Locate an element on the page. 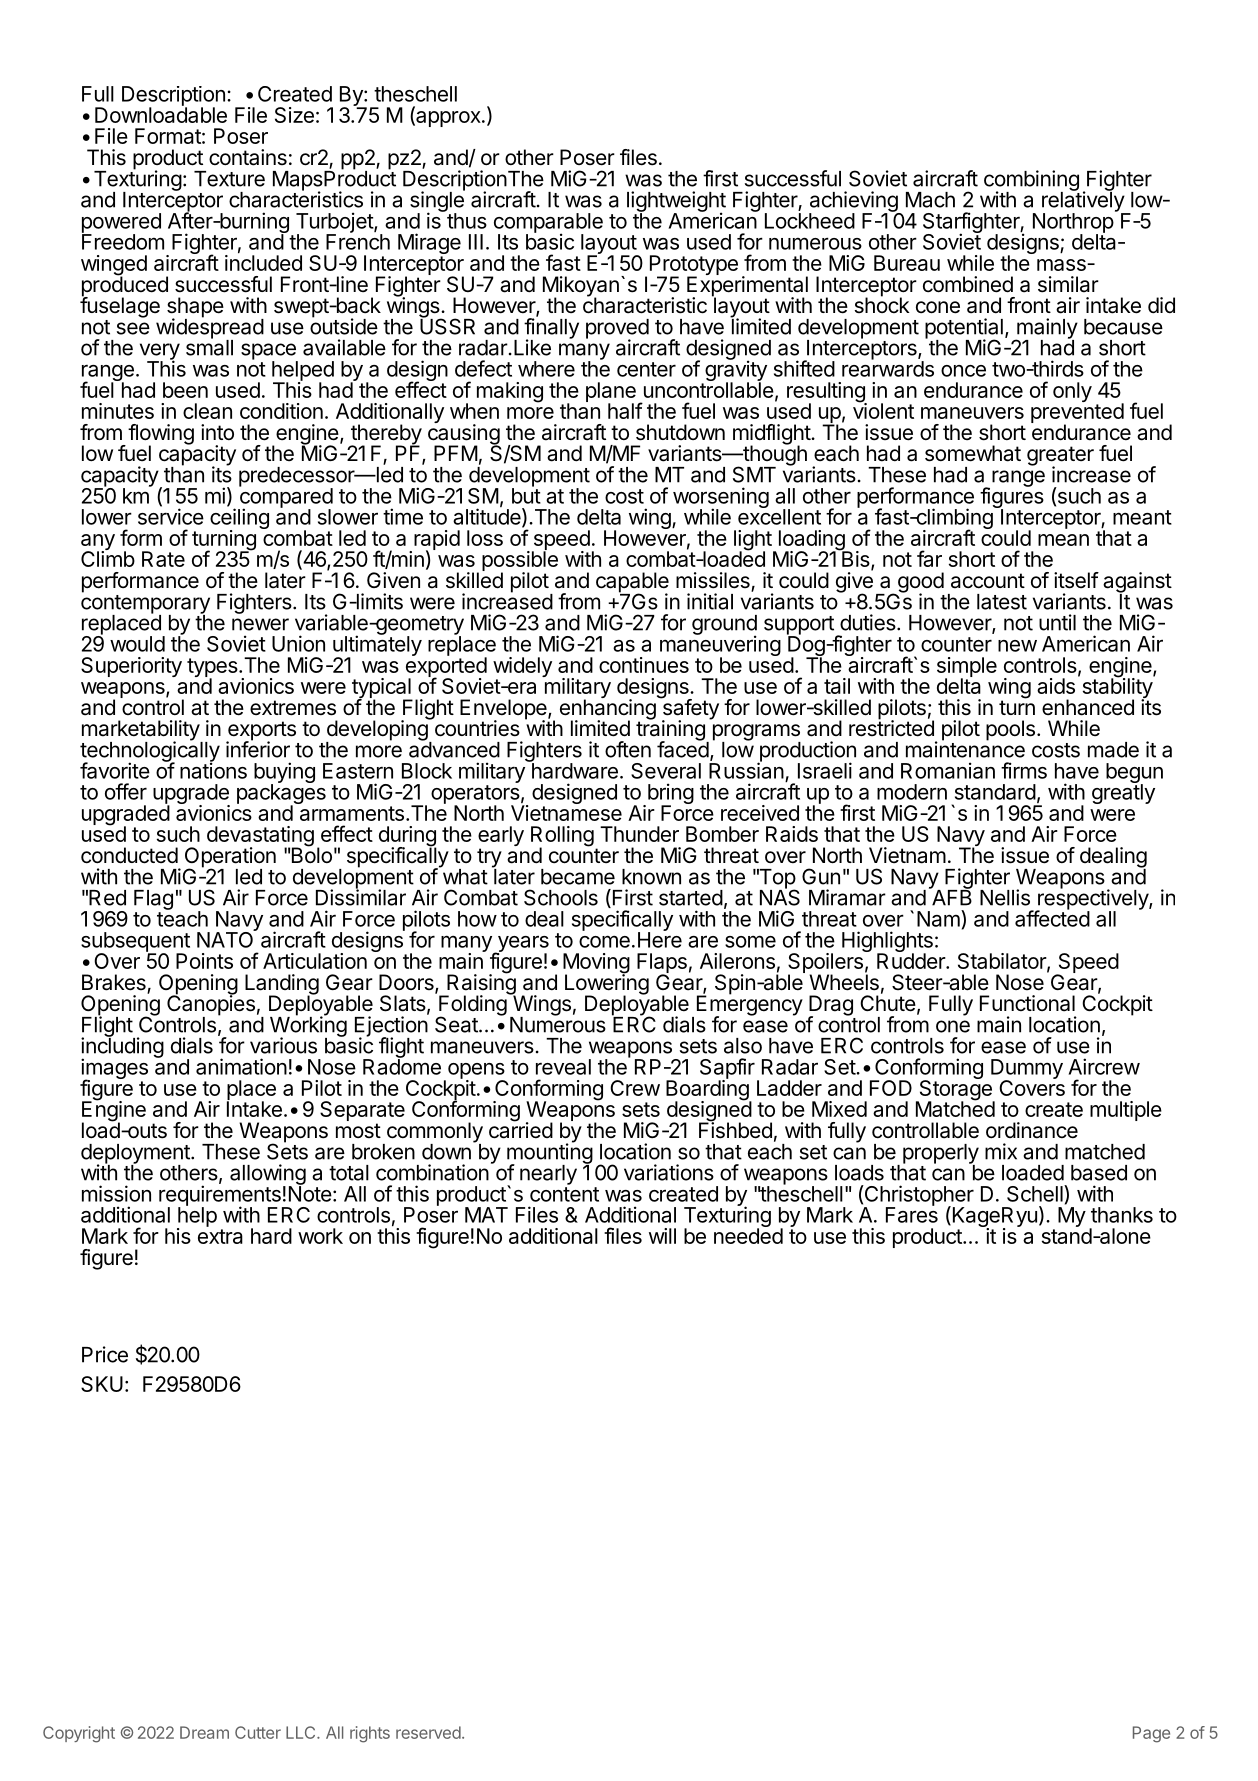  Prototype is located at coordinates (694, 266).
